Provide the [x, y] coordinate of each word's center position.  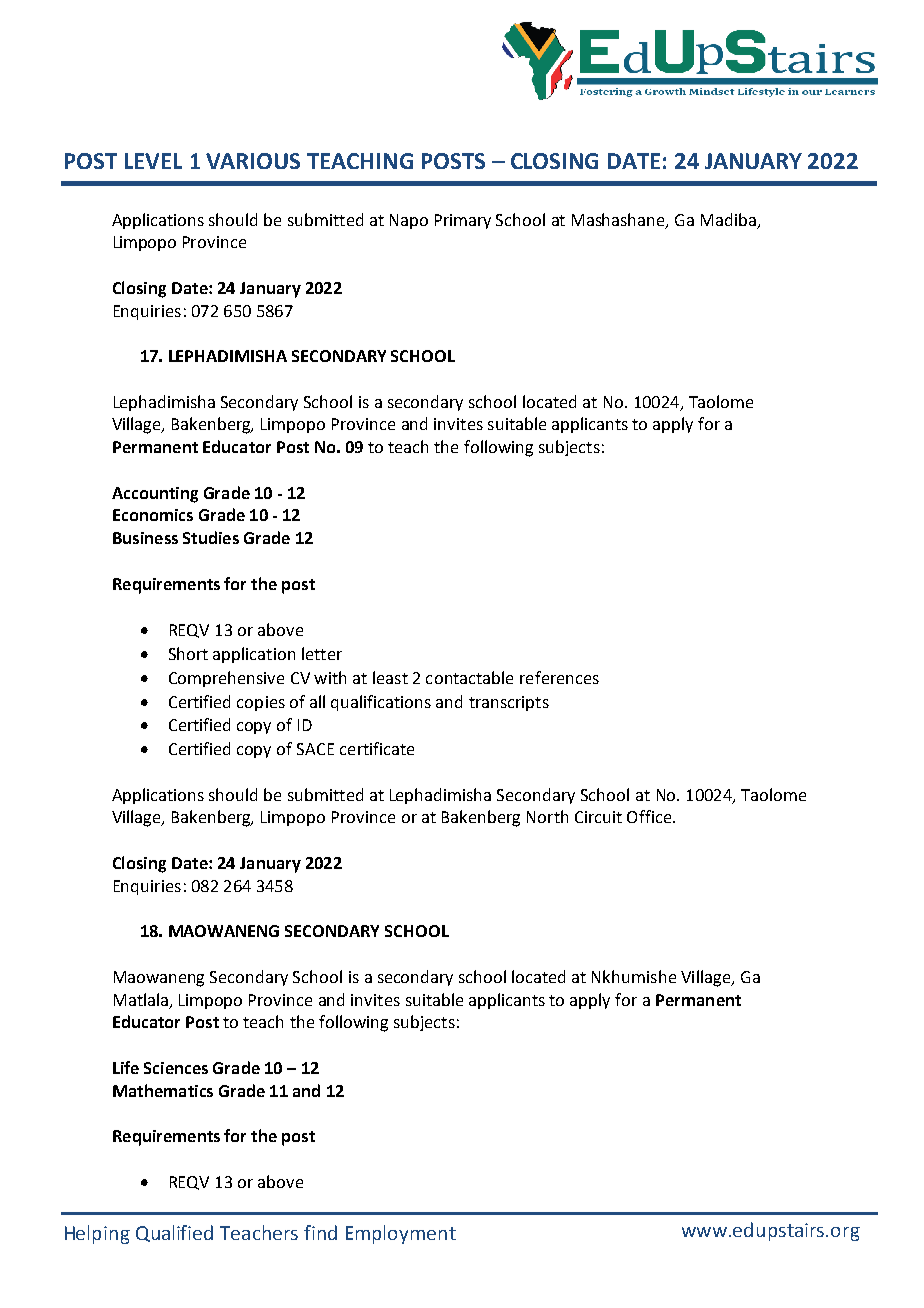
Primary [463, 221]
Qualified [174, 1233]
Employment [401, 1234]
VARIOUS [253, 161]
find [320, 1232]
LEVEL [153, 161]
